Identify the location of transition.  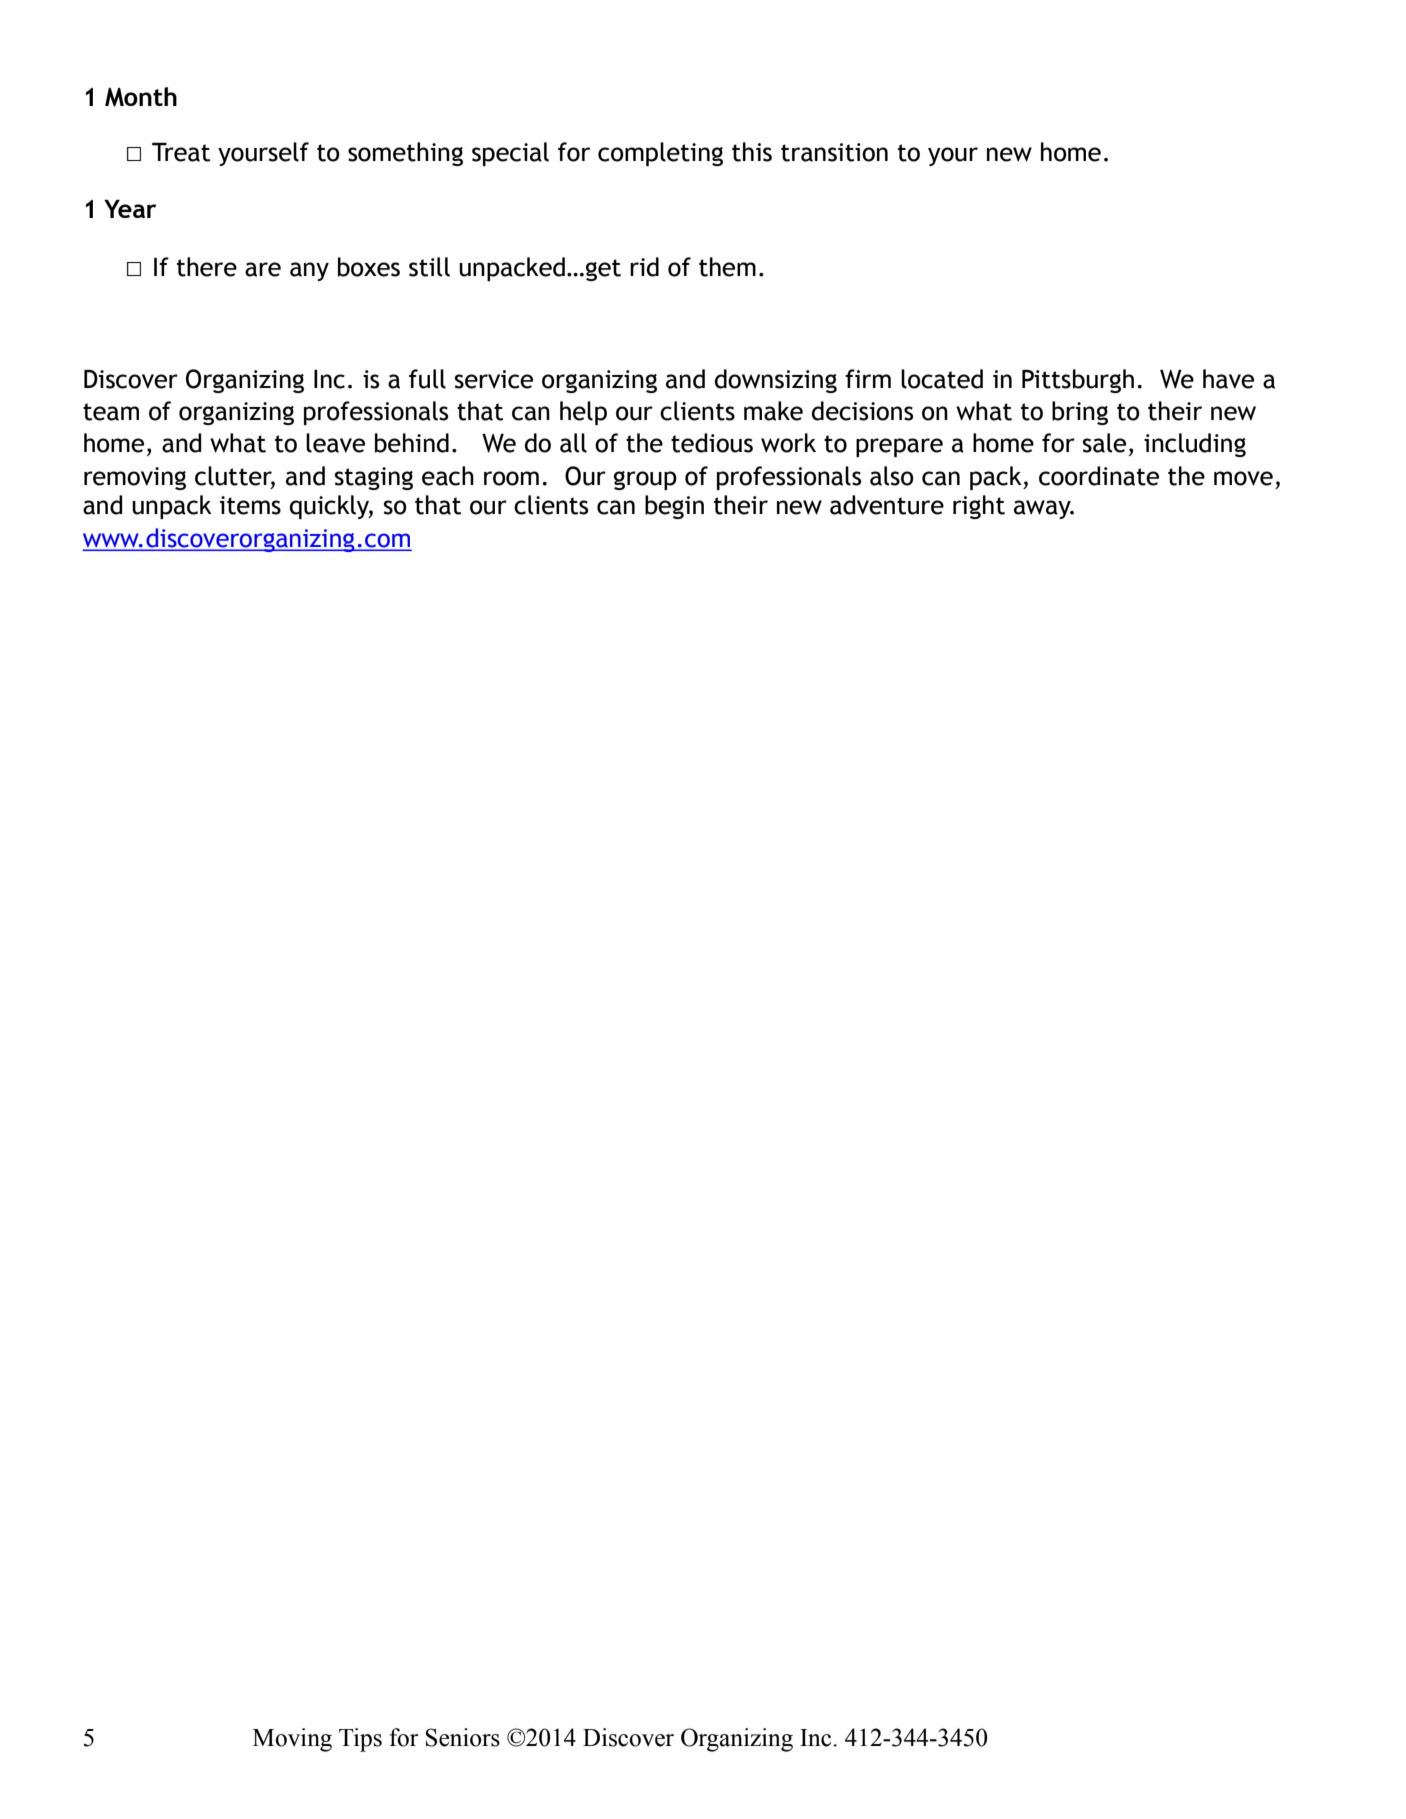
(834, 152).
